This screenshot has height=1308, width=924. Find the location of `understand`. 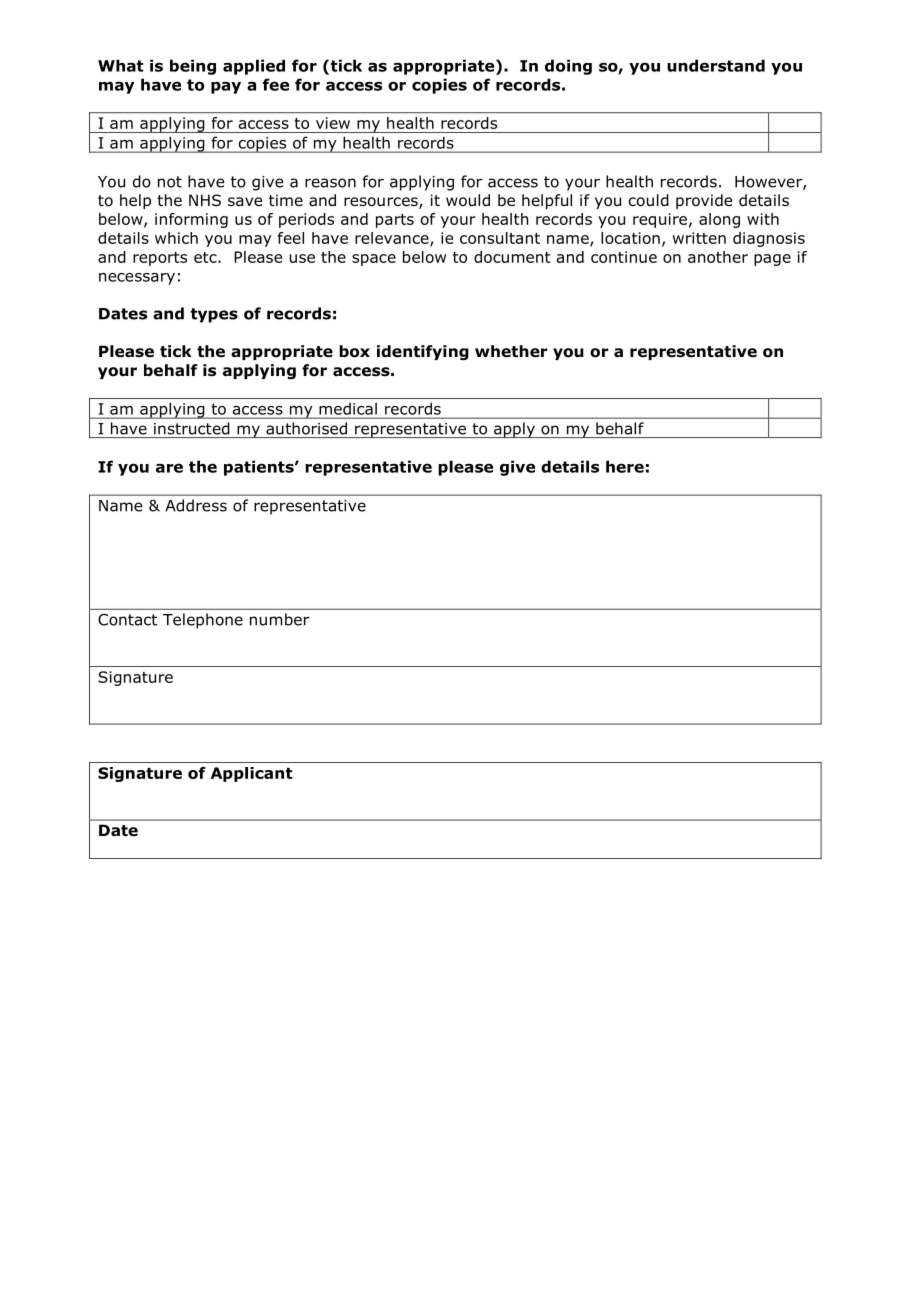

understand is located at coordinates (716, 65).
